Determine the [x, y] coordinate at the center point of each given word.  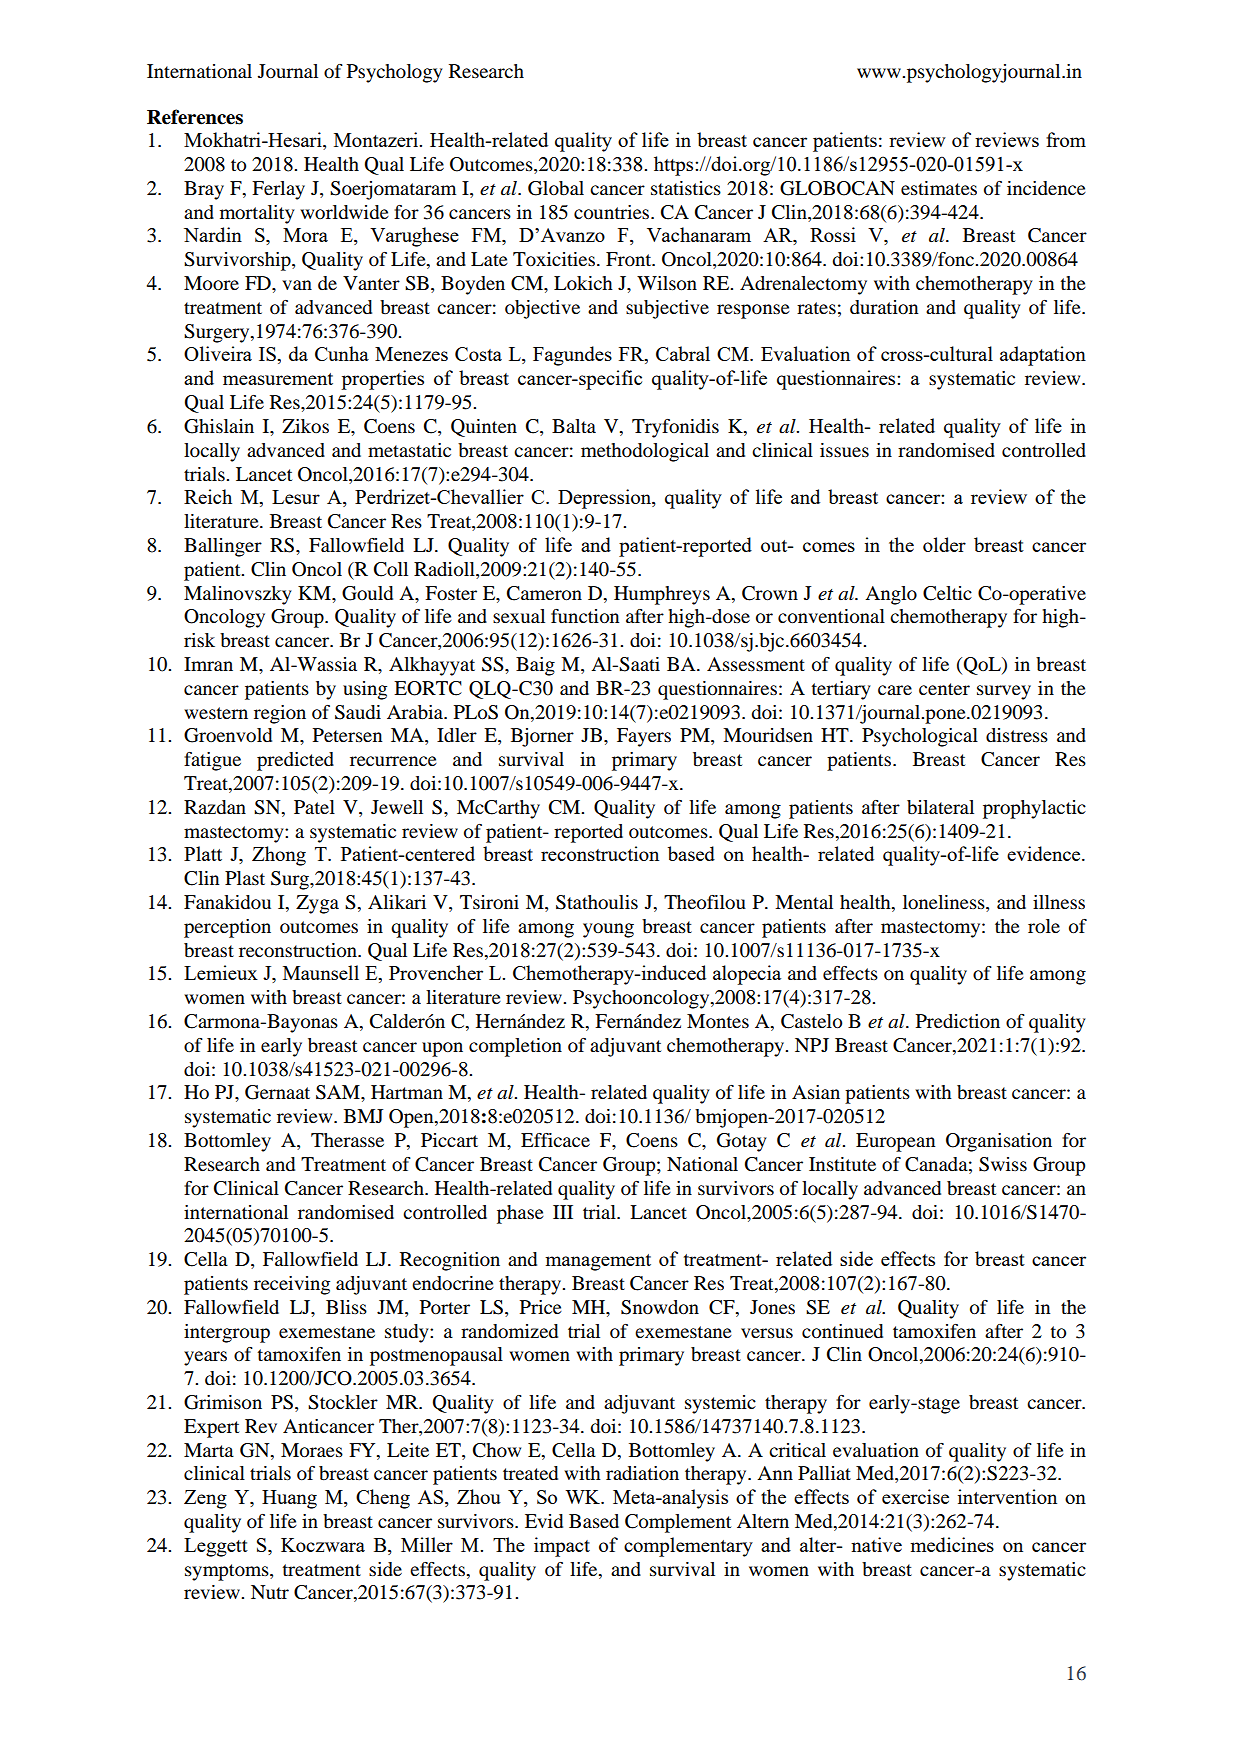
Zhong [279, 856]
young [608, 930]
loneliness [945, 903]
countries [613, 212]
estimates [939, 188]
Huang [289, 1499]
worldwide [344, 212]
